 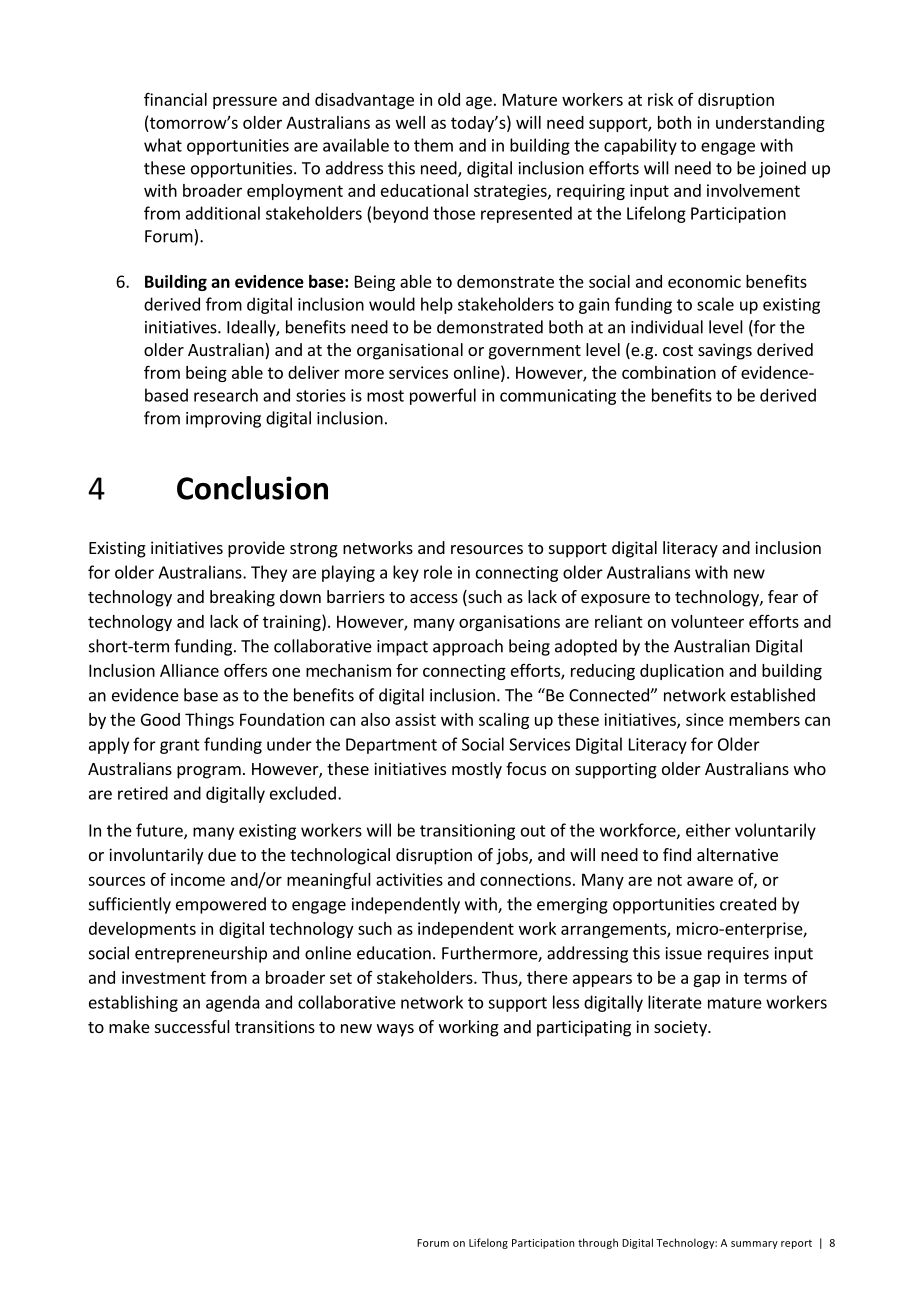 What do you see at coordinates (438, 572) in the screenshot?
I see `role` at bounding box center [438, 572].
